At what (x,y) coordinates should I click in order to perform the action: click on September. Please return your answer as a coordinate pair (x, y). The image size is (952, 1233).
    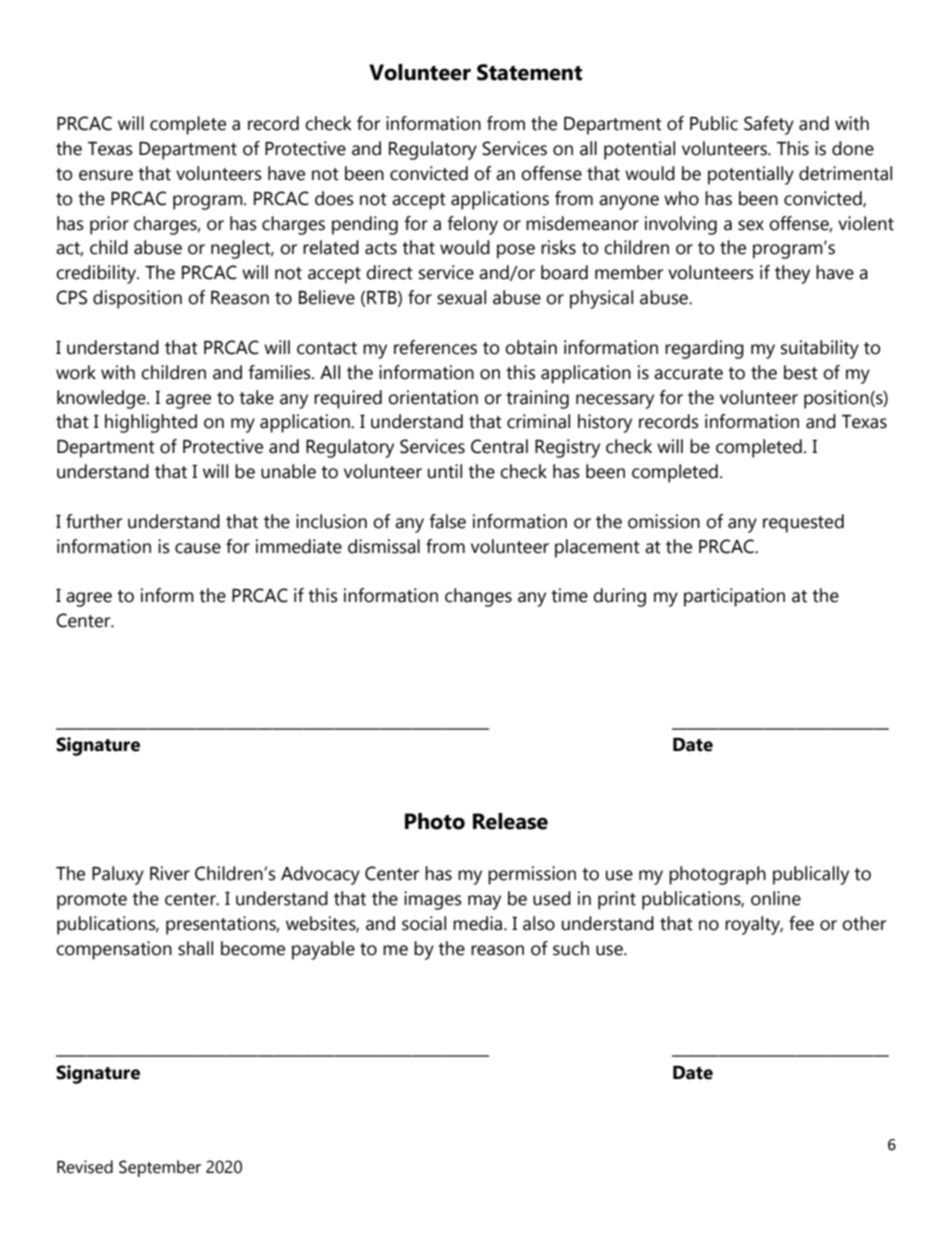
    Looking at the image, I should click on (160, 1168).
